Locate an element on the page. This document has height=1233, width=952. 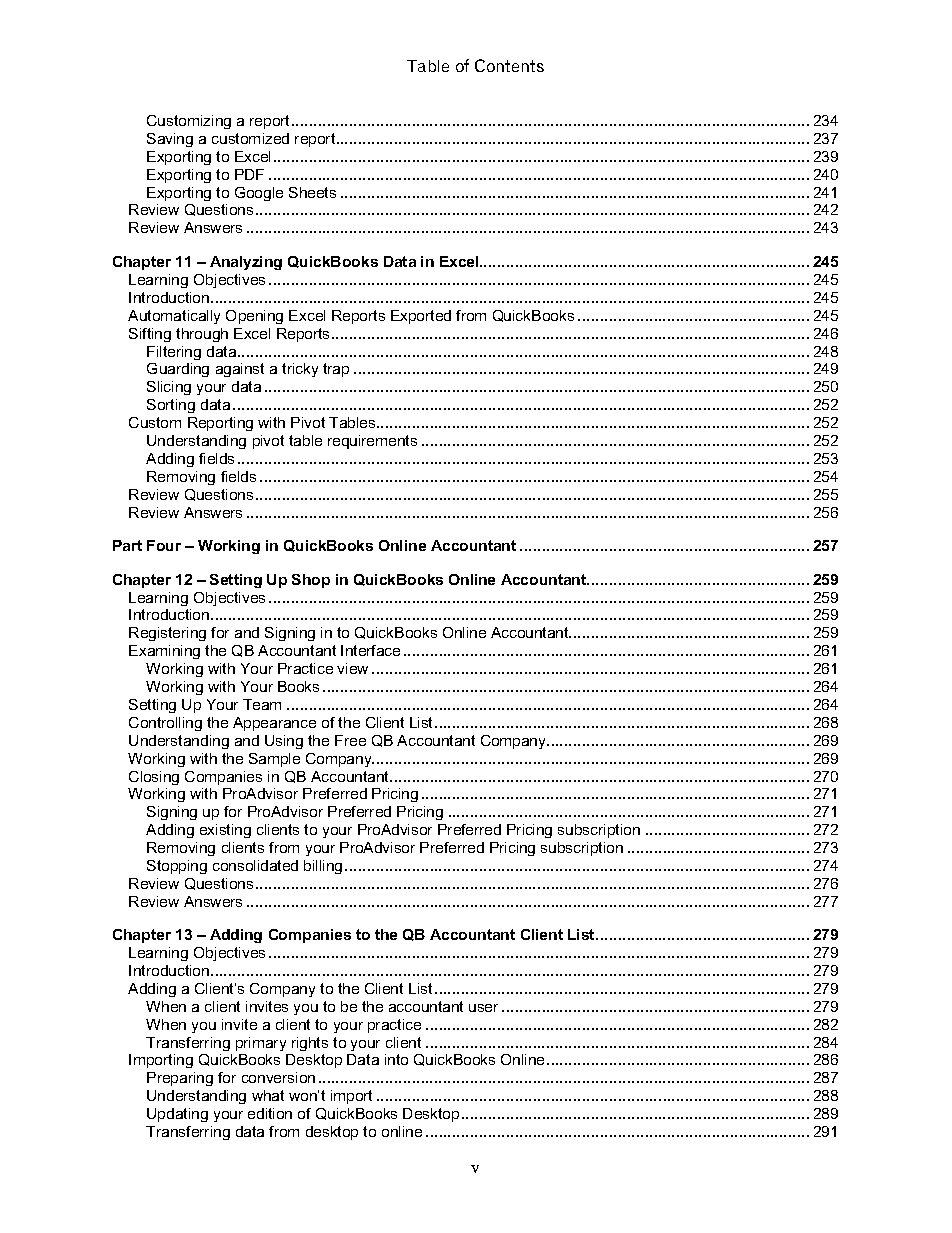
Shop is located at coordinates (311, 581).
